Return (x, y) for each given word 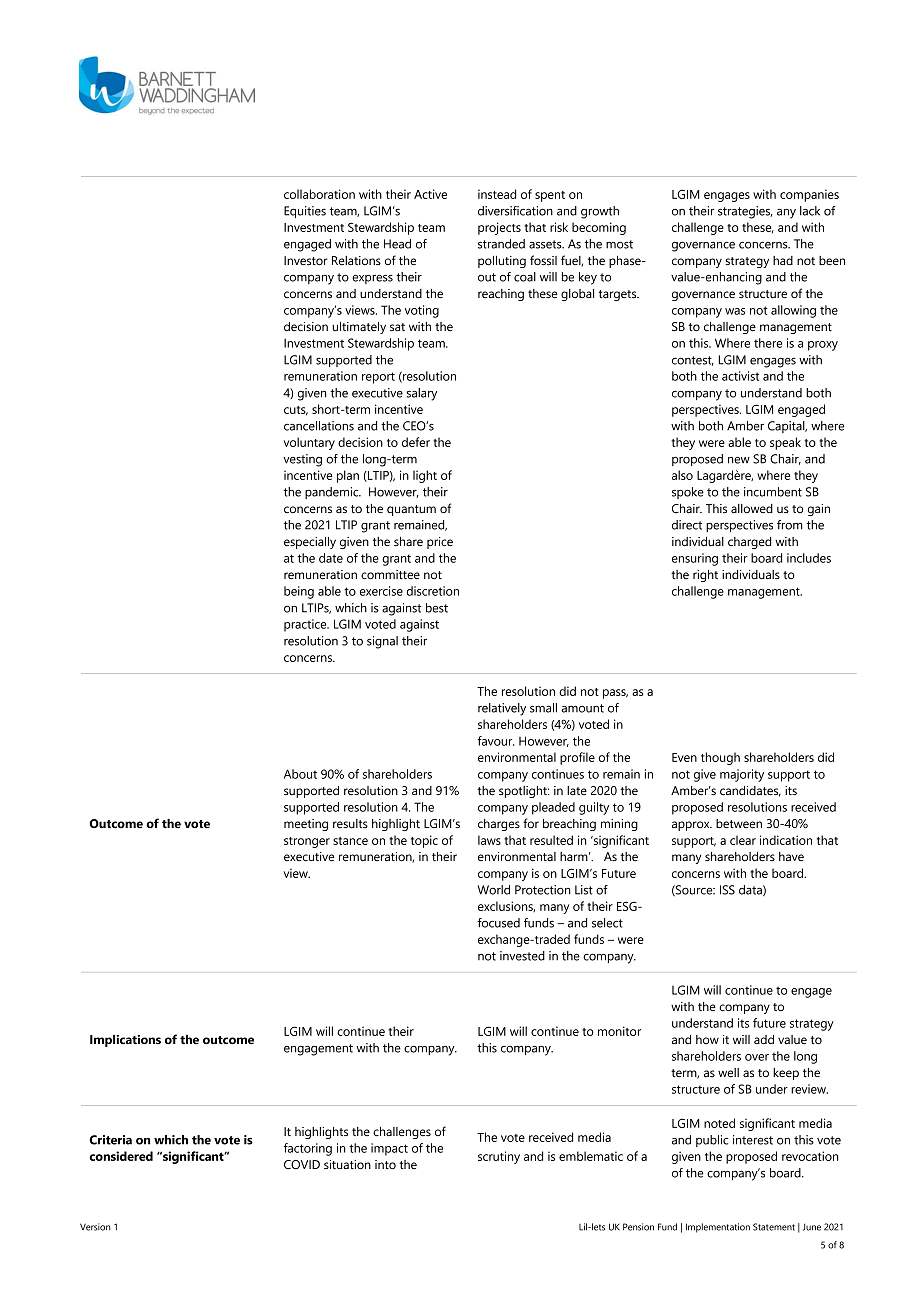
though (720, 758)
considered (121, 1156)
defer (416, 442)
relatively (502, 709)
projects (499, 228)
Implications (125, 1041)
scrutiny (499, 1157)
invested (522, 956)
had (783, 260)
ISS (727, 890)
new (739, 460)
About (300, 774)
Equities (305, 212)
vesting (302, 460)
